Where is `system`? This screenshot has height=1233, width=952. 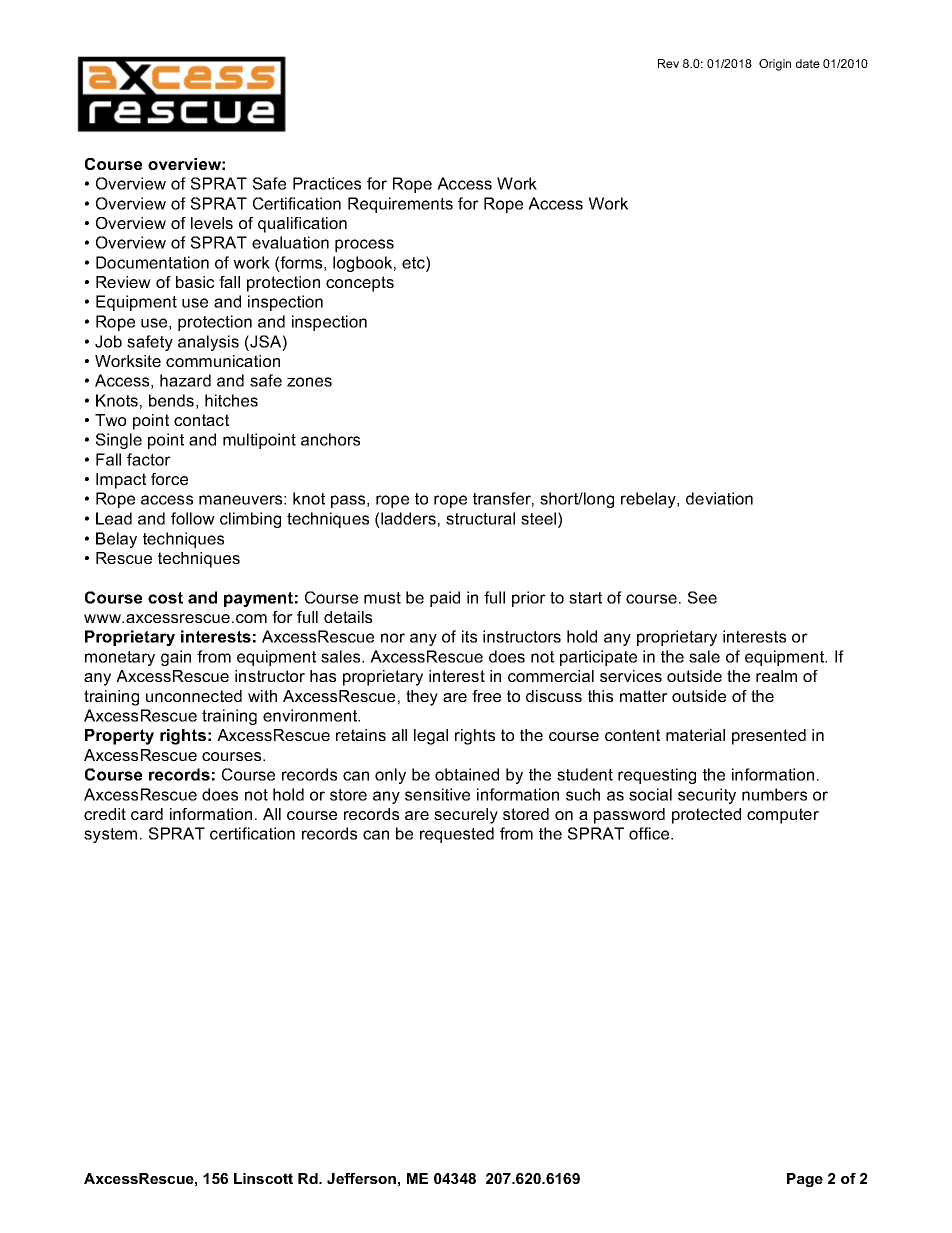 system is located at coordinates (110, 835).
